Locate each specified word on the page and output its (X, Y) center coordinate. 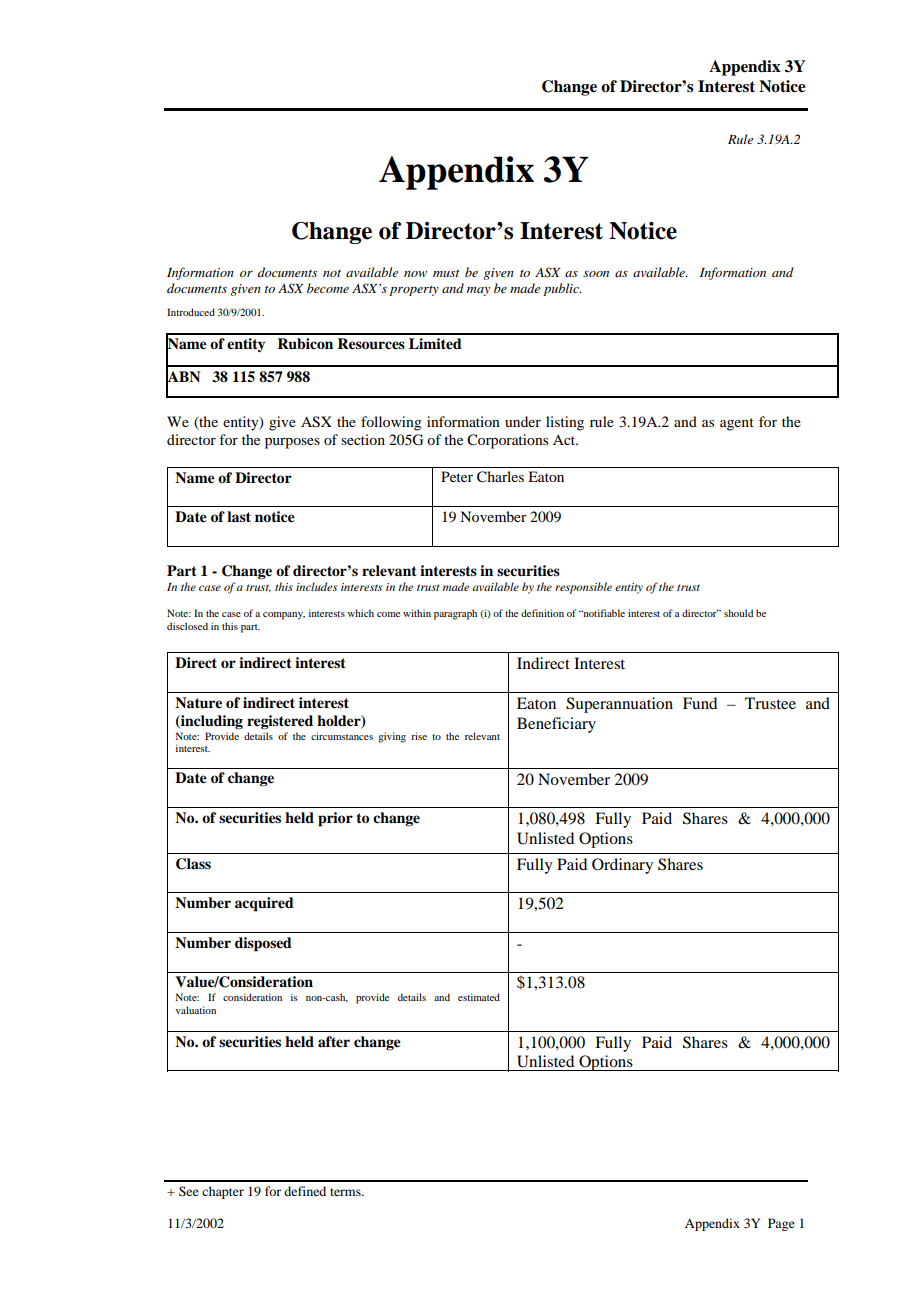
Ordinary (622, 866)
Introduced (191, 312)
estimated (479, 997)
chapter (223, 1192)
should (738, 613)
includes (316, 586)
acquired (264, 904)
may (478, 291)
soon (596, 274)
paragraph (455, 614)
